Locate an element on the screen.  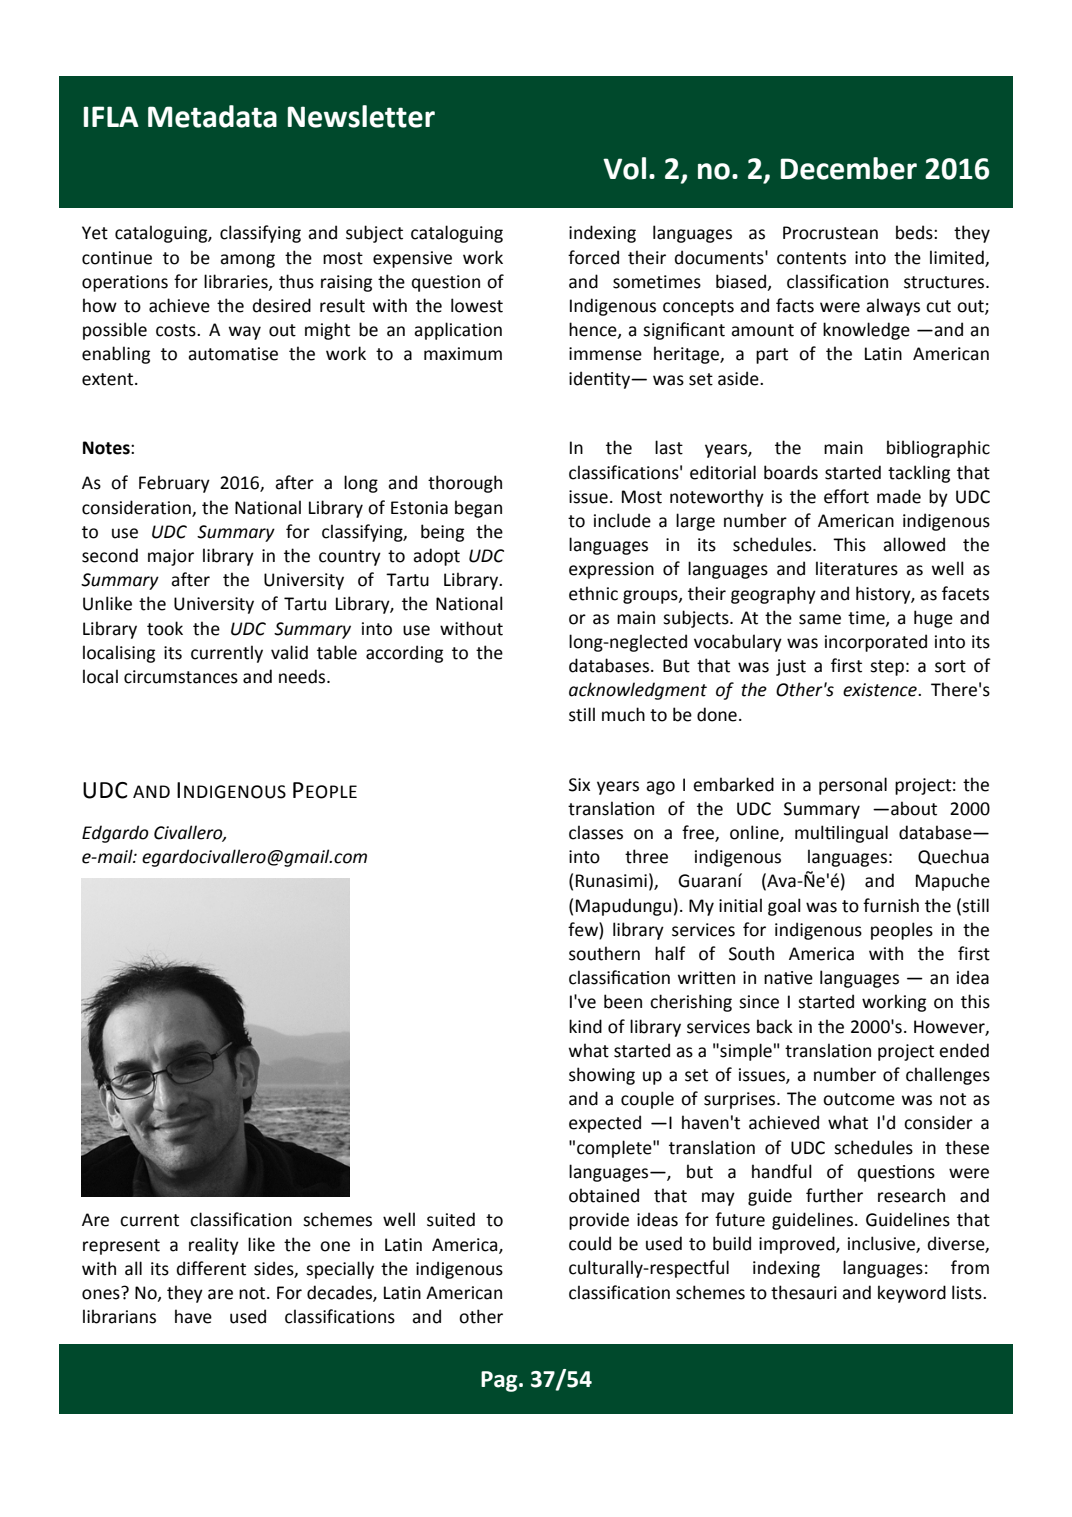
reality is located at coordinates (214, 1246).
